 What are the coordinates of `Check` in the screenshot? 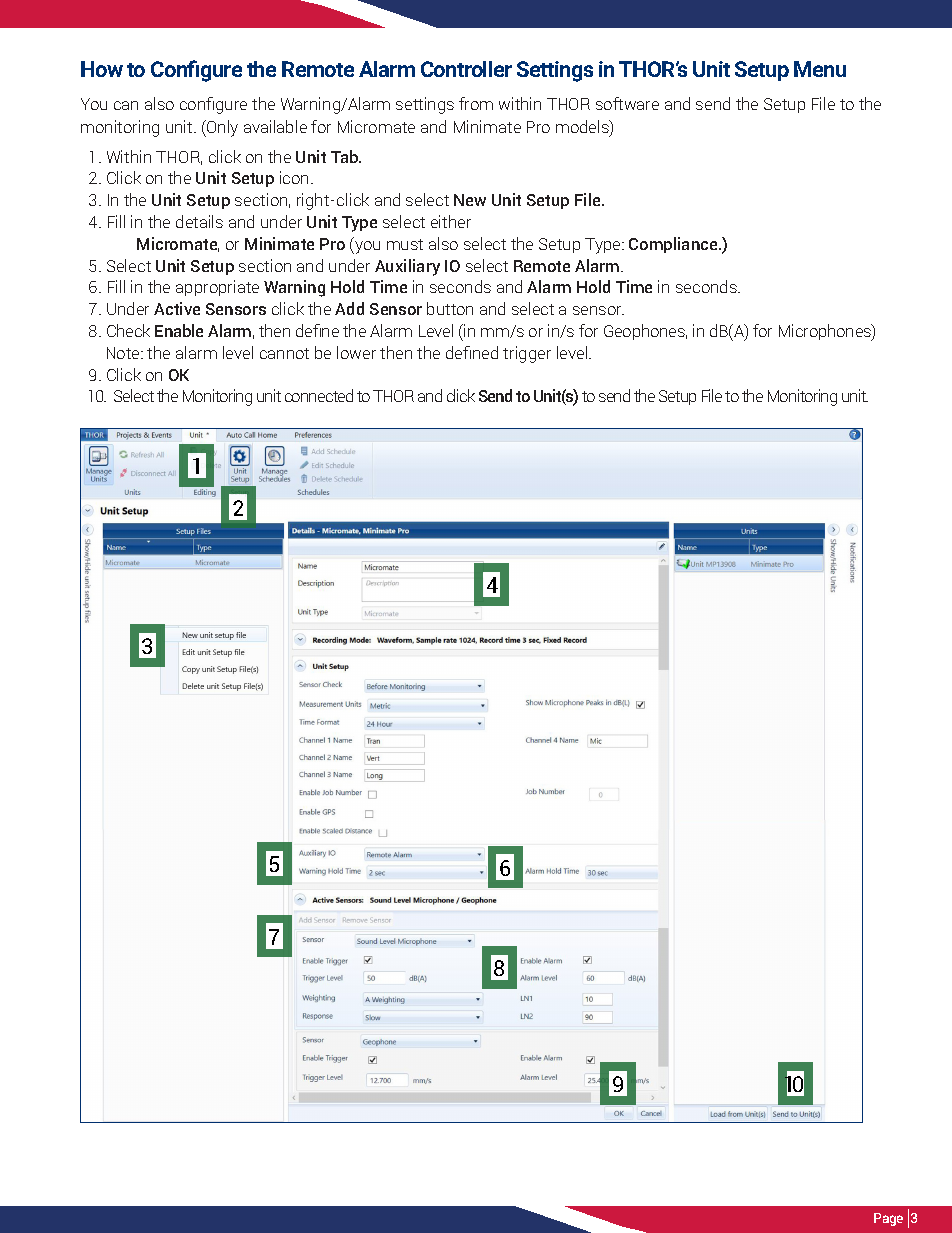 It's located at (128, 330).
